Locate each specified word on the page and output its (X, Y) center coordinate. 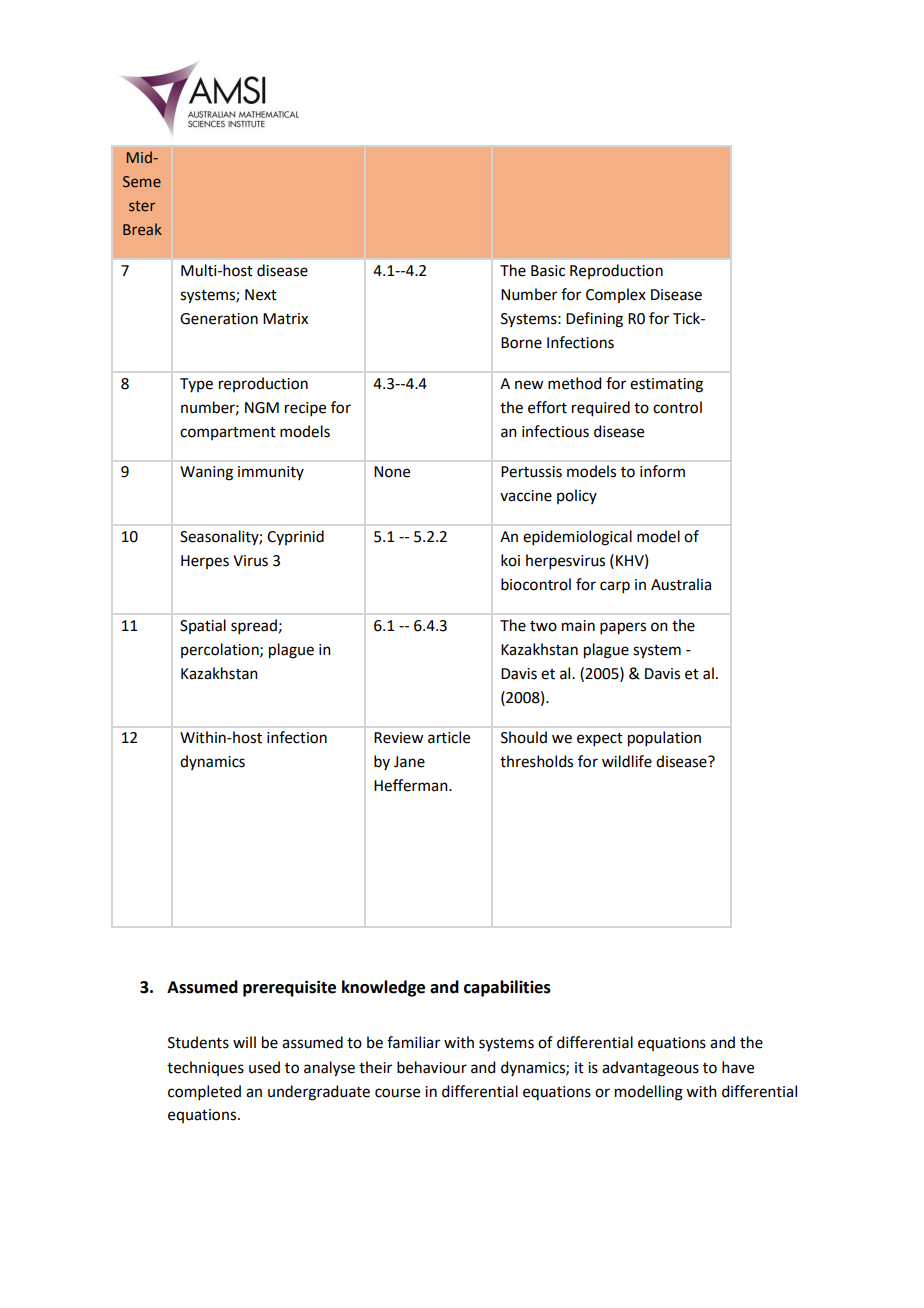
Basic (548, 271)
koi (510, 560)
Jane (409, 762)
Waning (206, 473)
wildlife (627, 761)
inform (662, 471)
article (449, 737)
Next (261, 295)
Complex (616, 295)
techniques (205, 1068)
